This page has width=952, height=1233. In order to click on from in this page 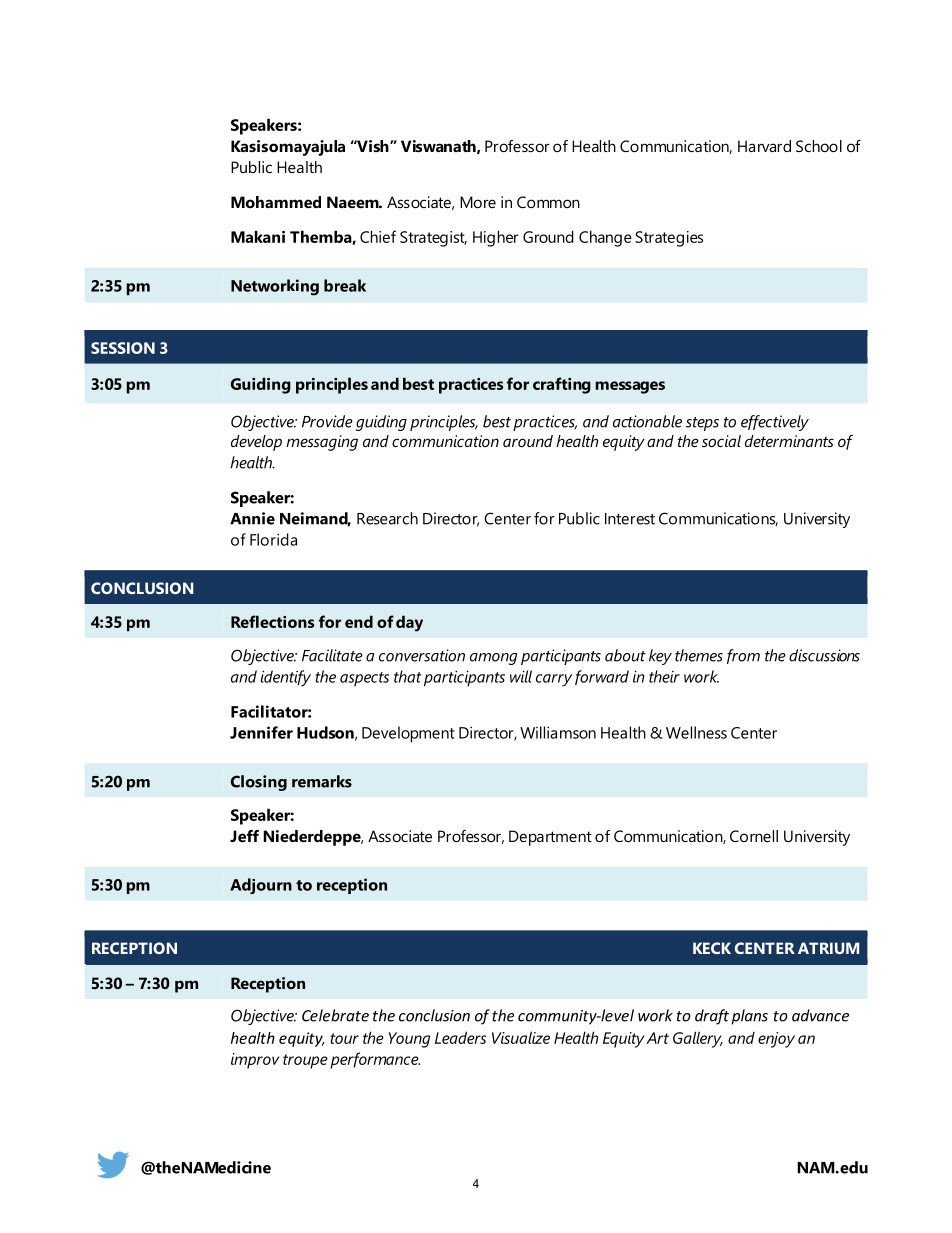, I will do `click(743, 656)`.
